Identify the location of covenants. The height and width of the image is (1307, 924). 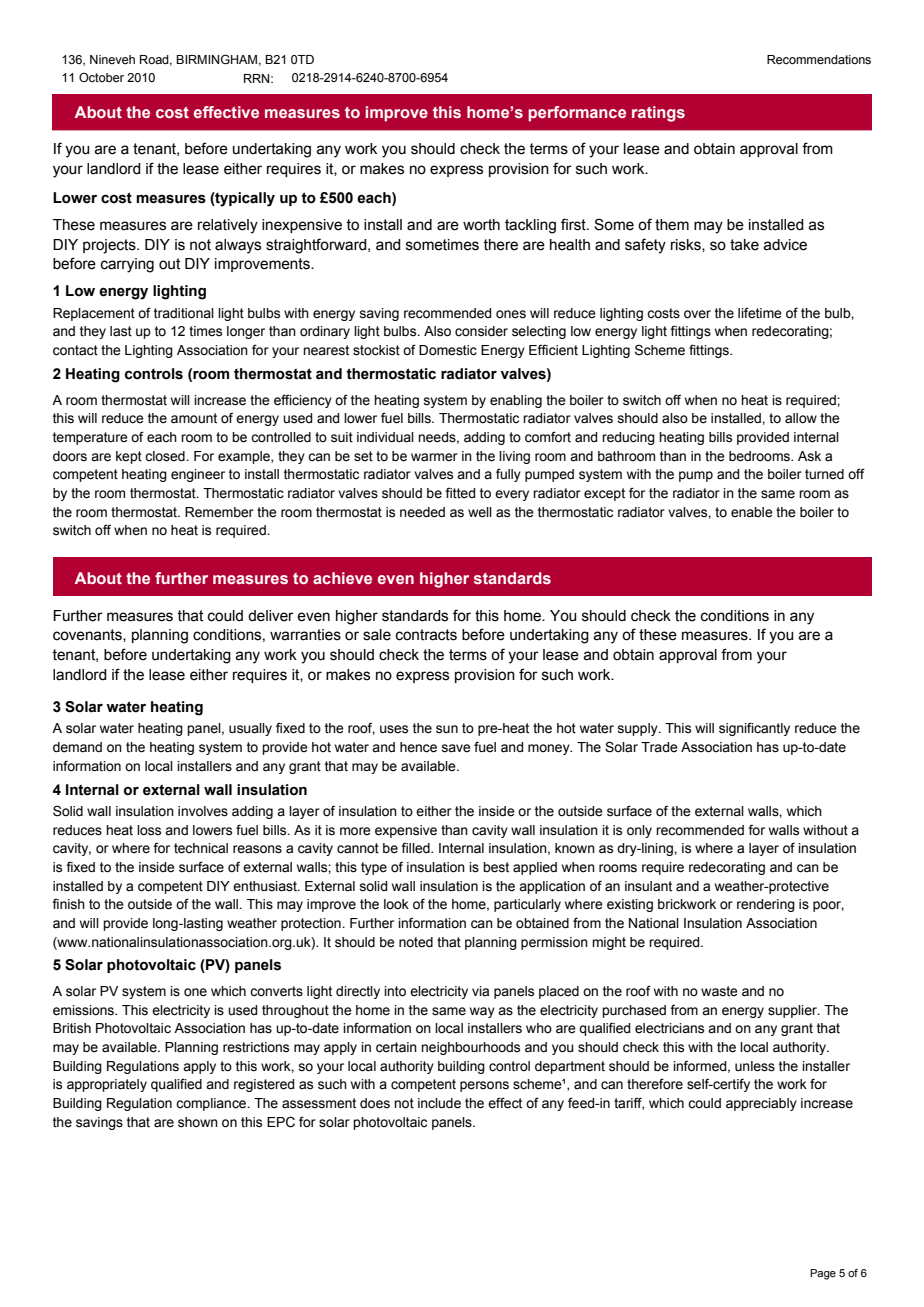
(88, 635).
